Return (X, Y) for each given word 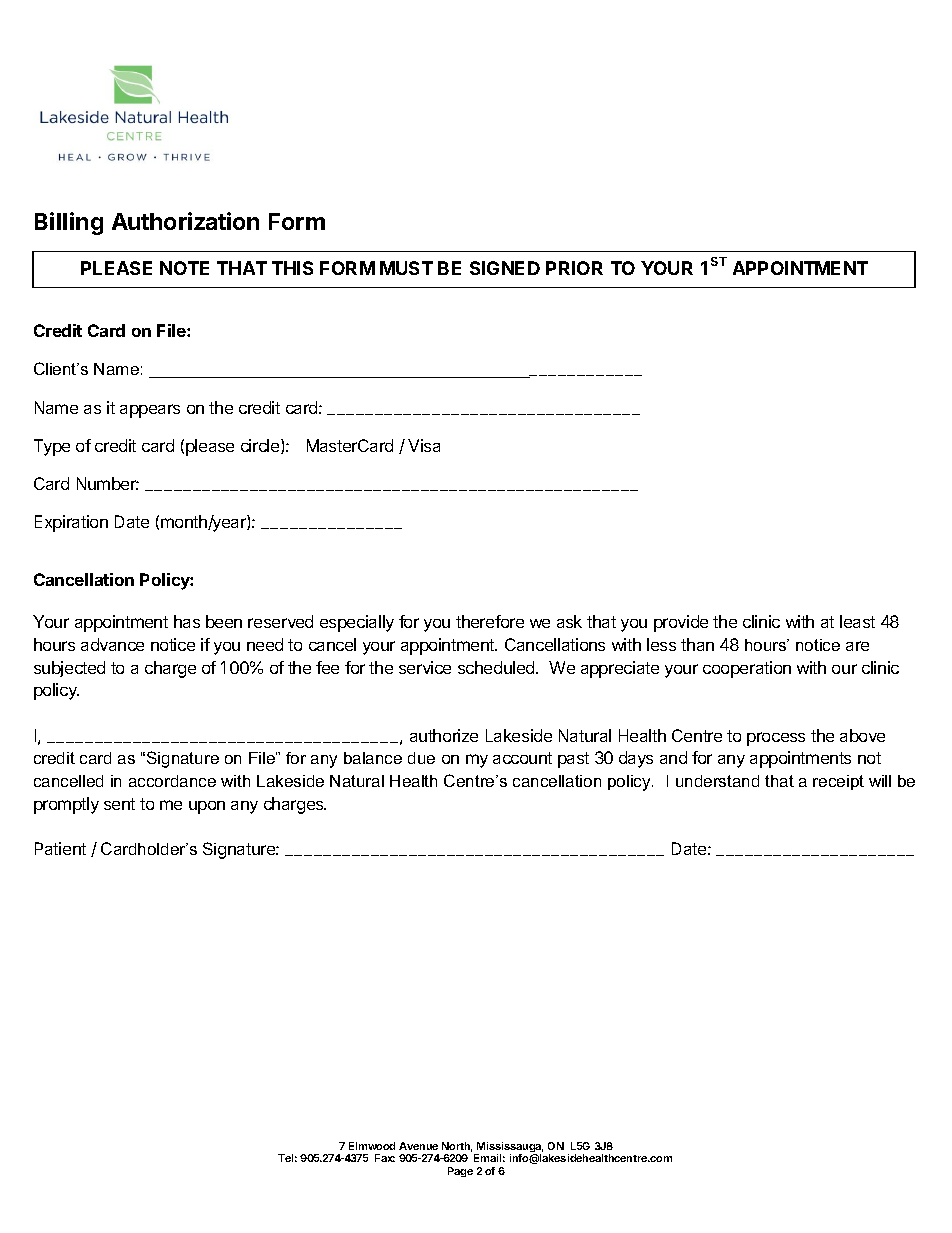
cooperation (747, 669)
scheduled (497, 667)
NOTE (184, 268)
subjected (69, 669)
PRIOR (574, 268)
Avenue (418, 1146)
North (457, 1147)
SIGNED (505, 268)
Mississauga (509, 1148)
